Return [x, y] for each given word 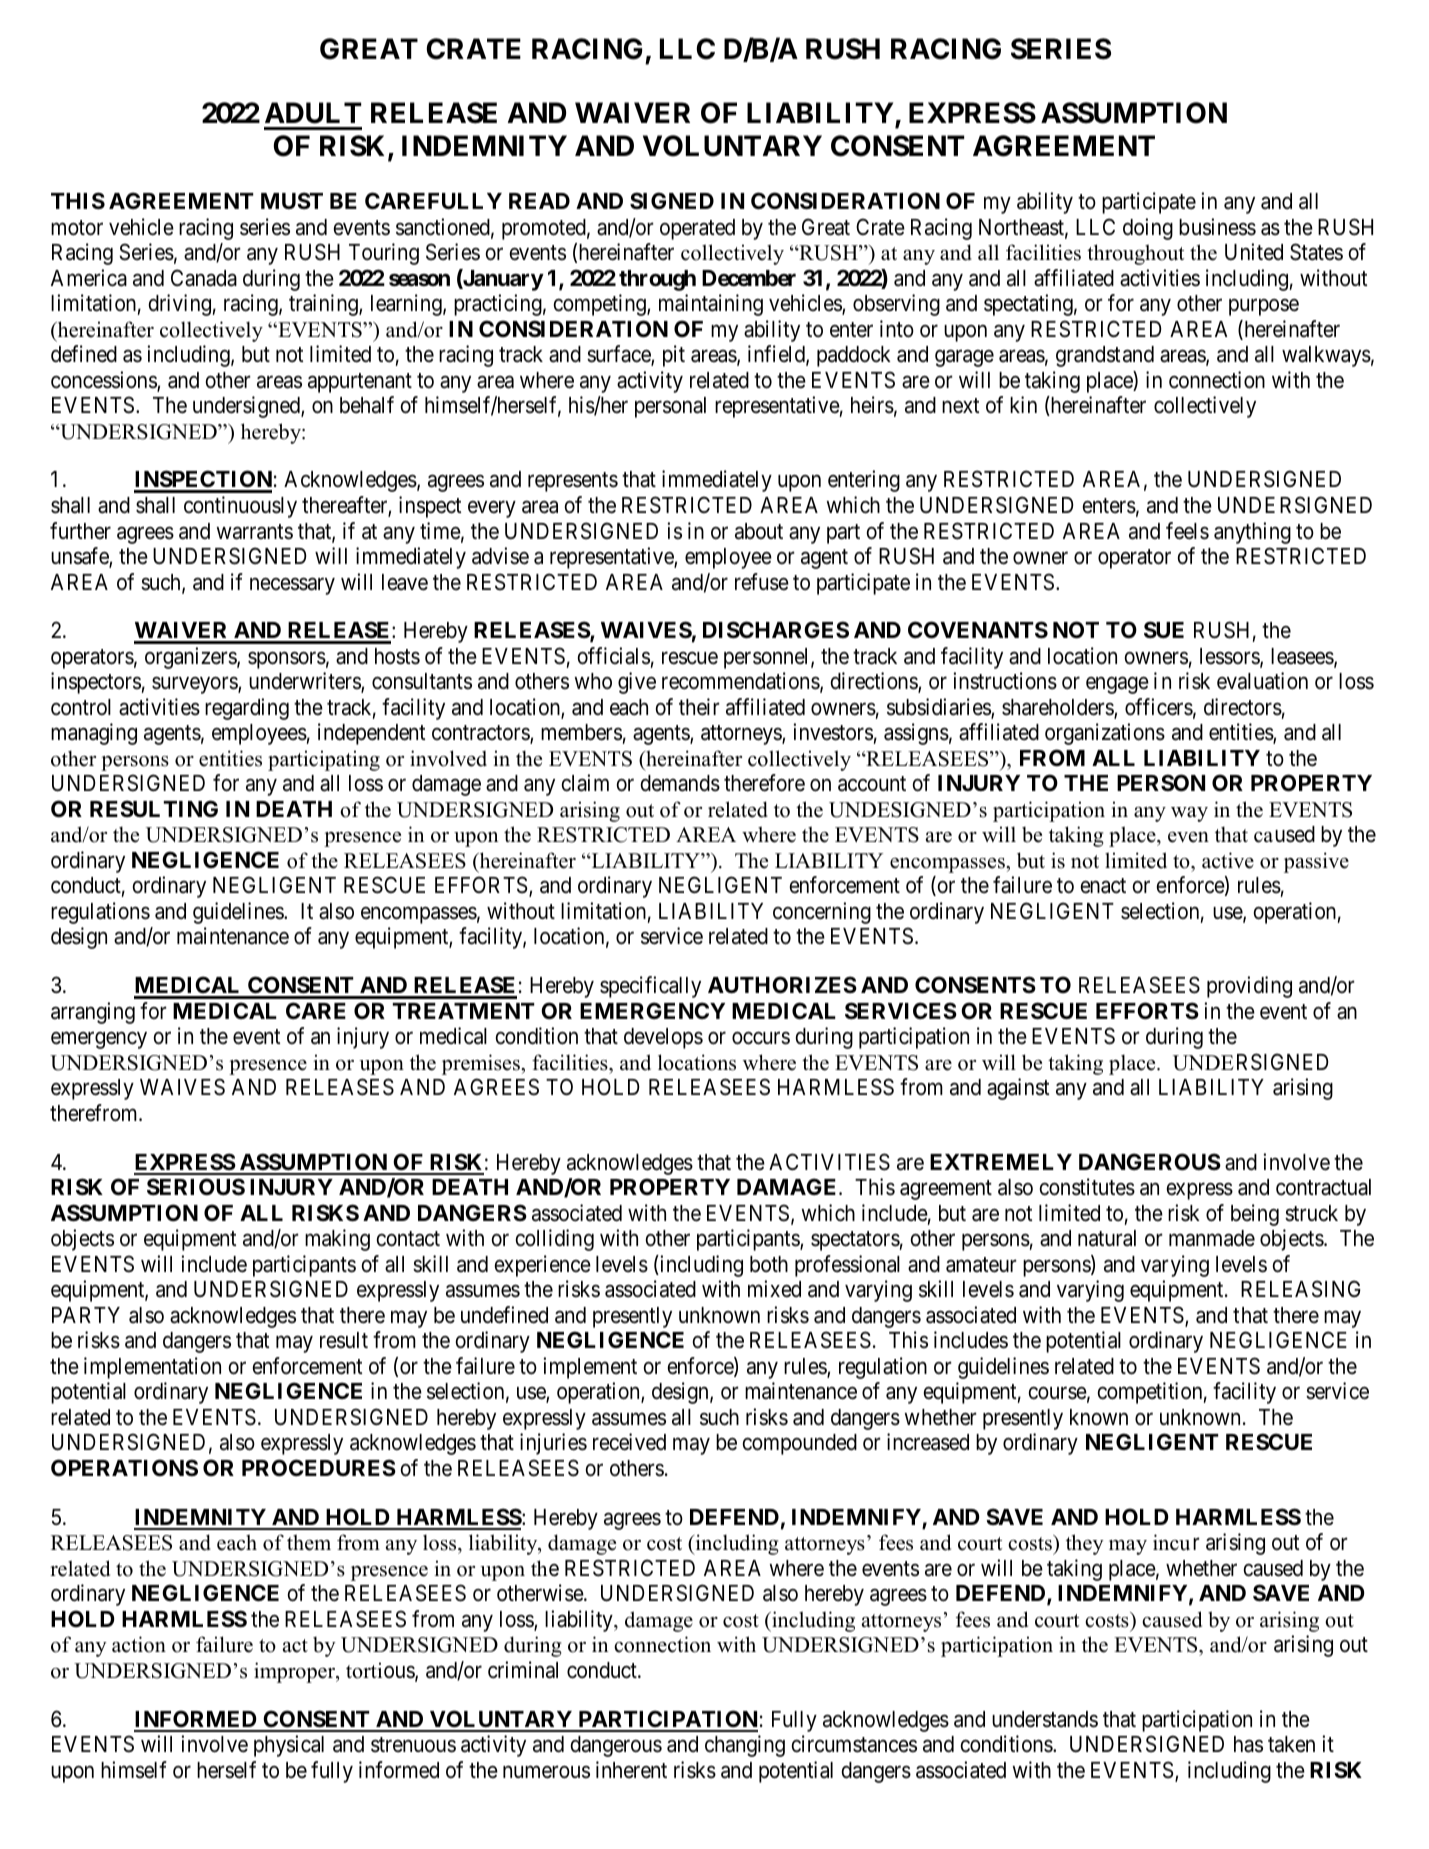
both [769, 1264]
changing [745, 1746]
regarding [247, 709]
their [699, 707]
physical [289, 1746]
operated [697, 229]
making [337, 1240]
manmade [1212, 1238]
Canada [204, 278]
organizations [1105, 734]
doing [1148, 229]
